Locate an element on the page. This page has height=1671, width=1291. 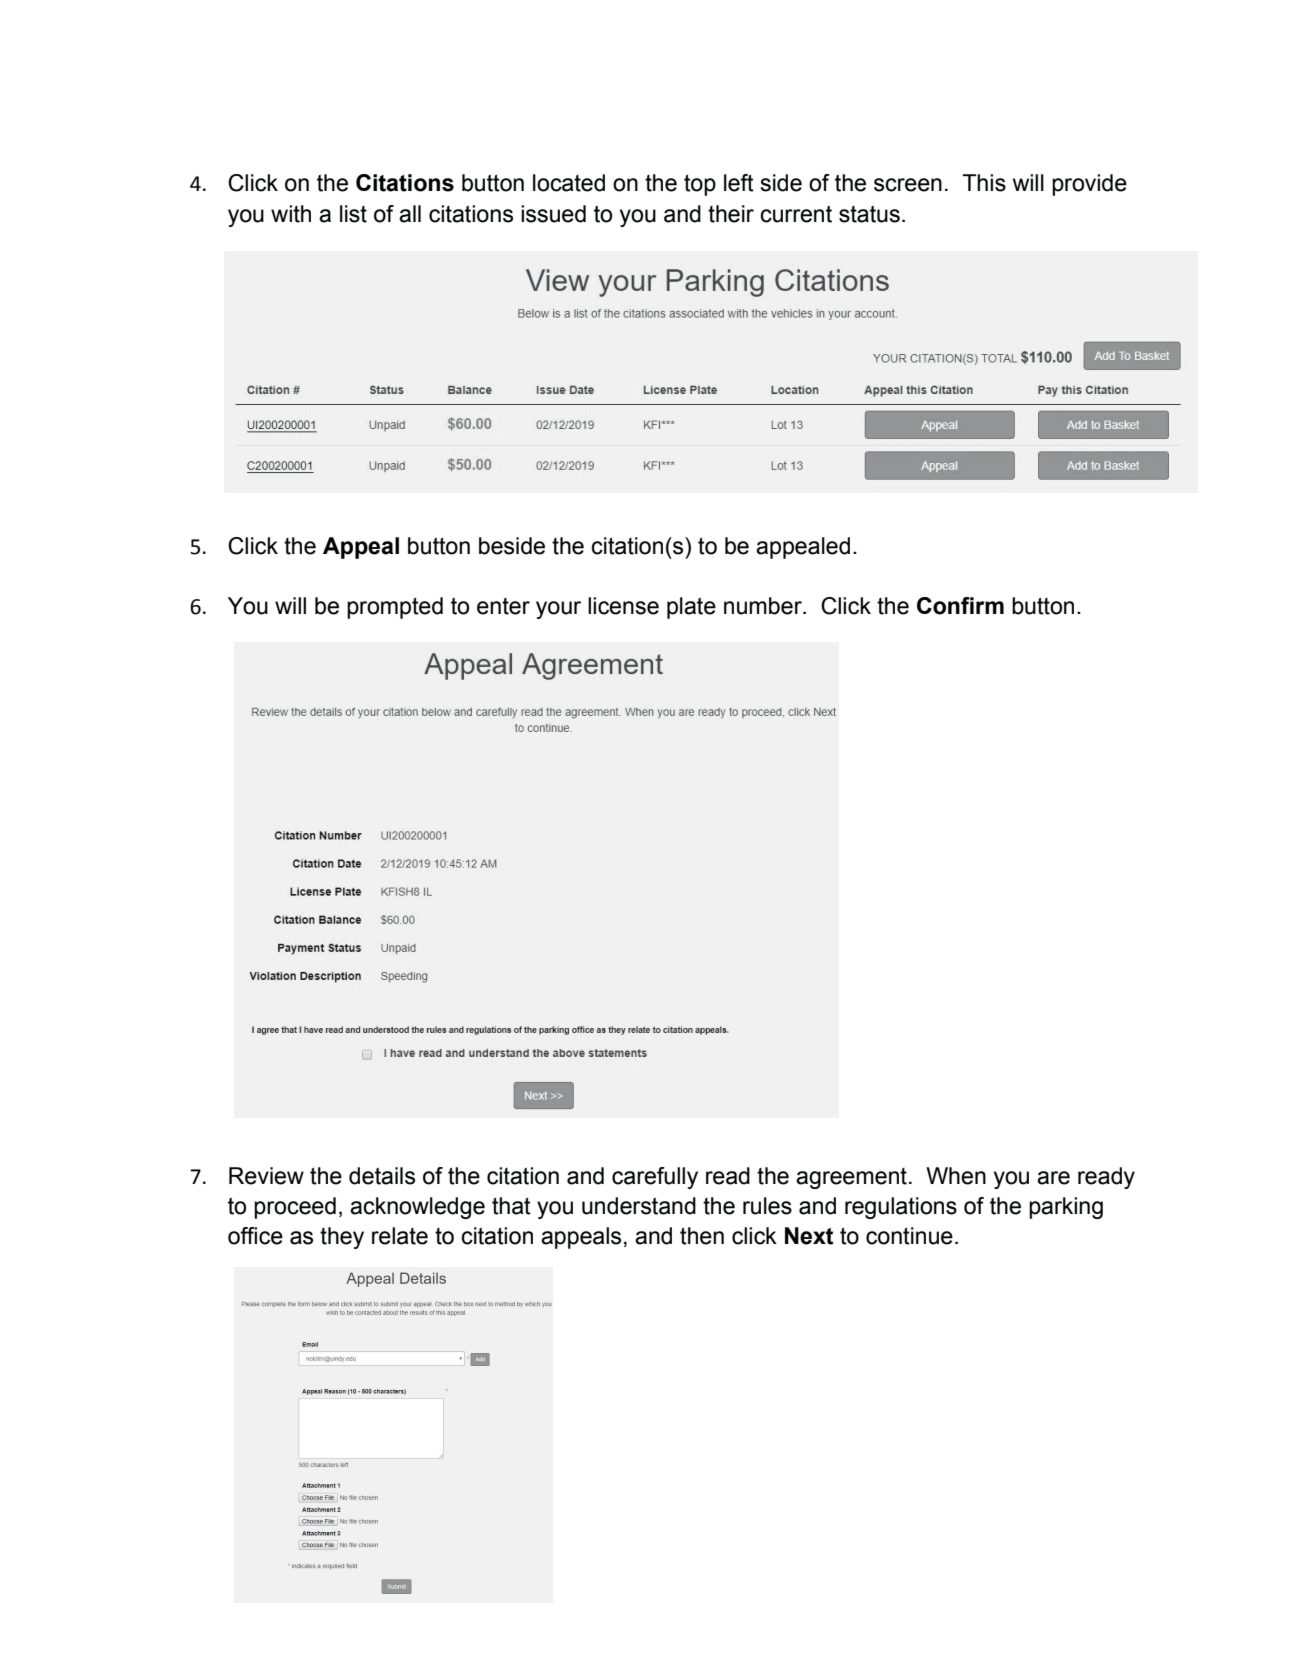
they is located at coordinates (342, 1238).
